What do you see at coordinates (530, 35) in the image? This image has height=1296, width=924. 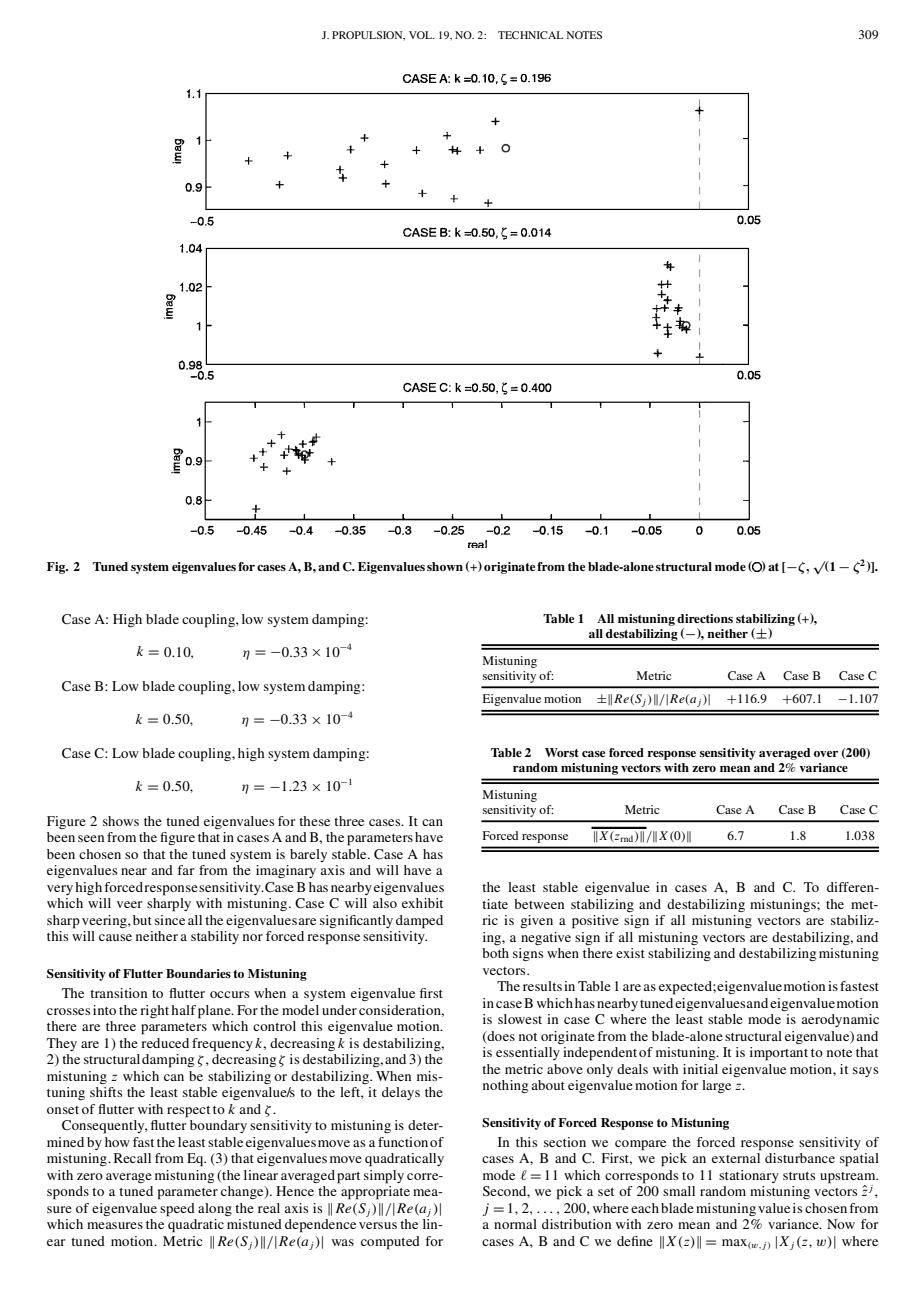 I see `TECHNICAL` at bounding box center [530, 35].
